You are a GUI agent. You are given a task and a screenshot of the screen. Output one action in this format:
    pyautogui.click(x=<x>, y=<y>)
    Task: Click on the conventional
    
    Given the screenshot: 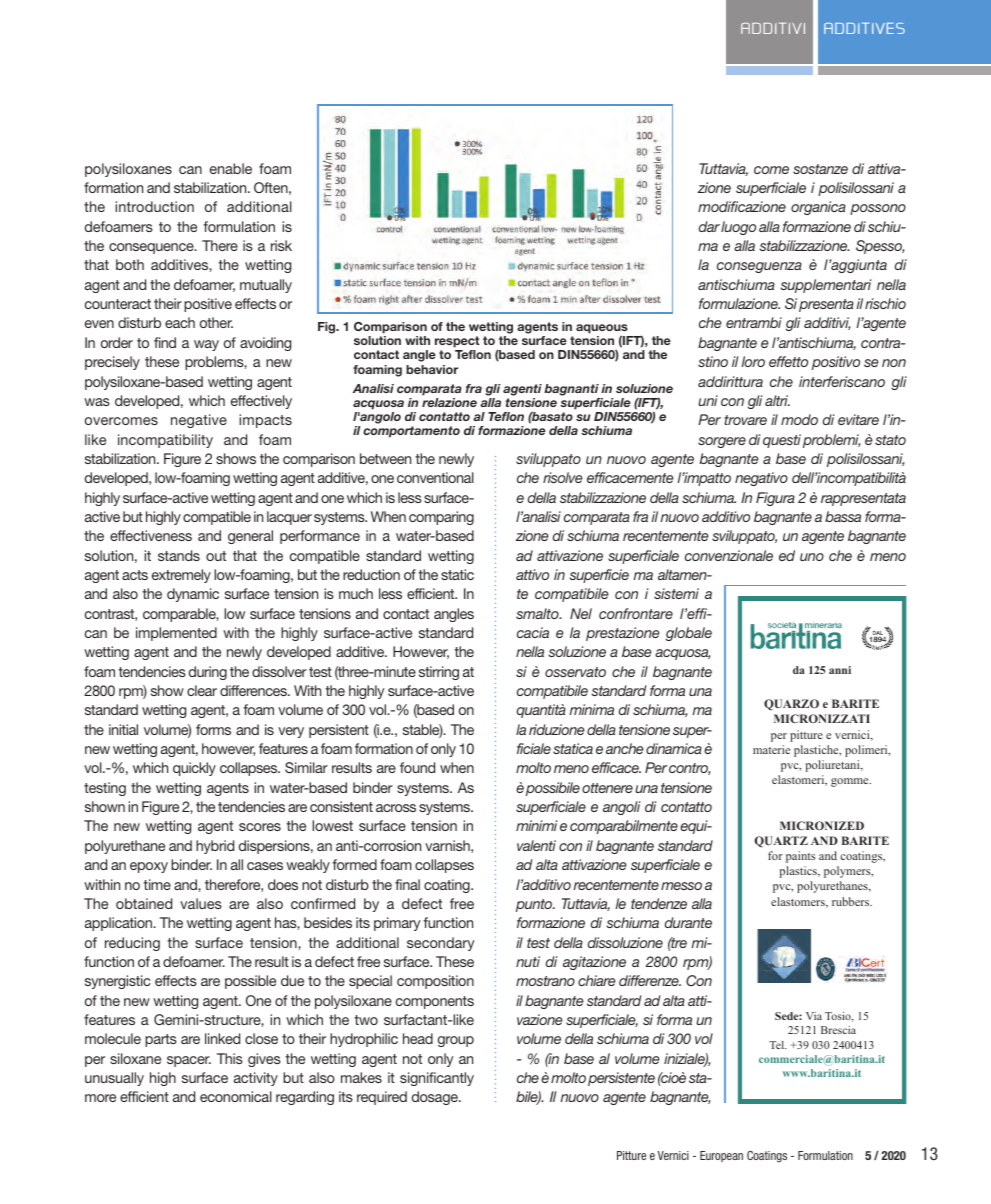 What is the action you would take?
    pyautogui.click(x=435, y=477)
